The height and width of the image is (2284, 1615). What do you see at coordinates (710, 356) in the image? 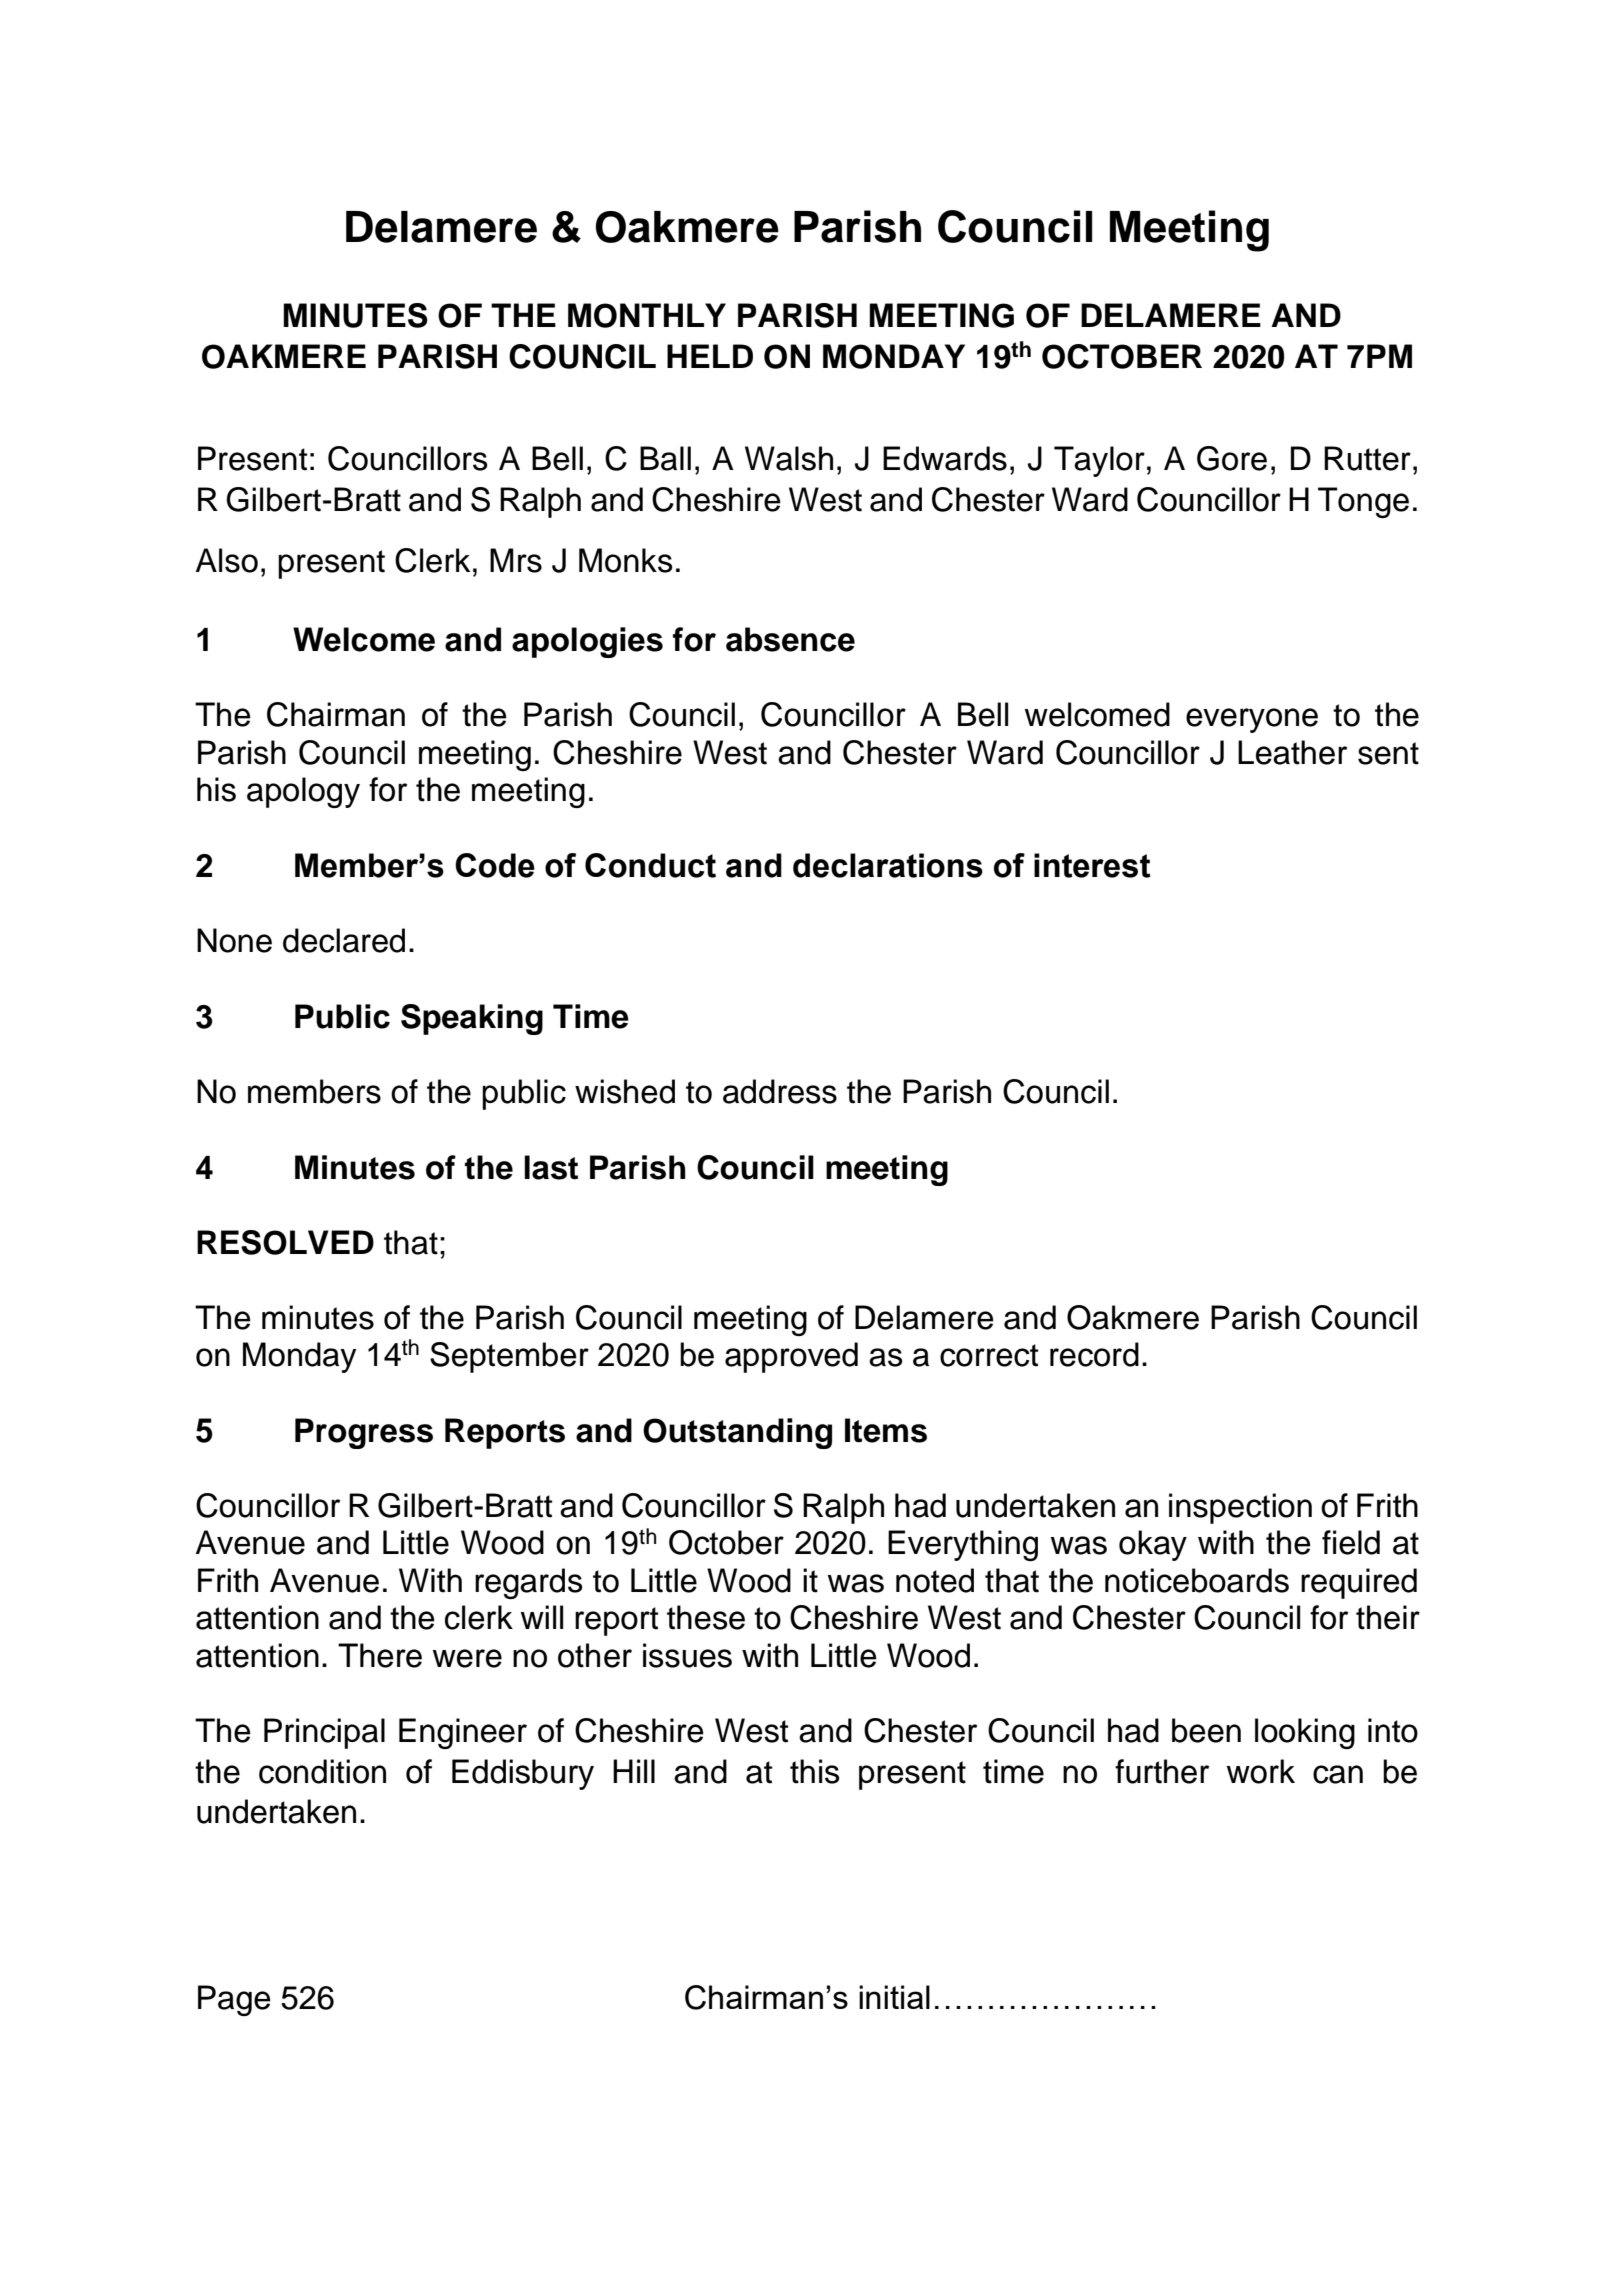
I see `HELD` at bounding box center [710, 356].
